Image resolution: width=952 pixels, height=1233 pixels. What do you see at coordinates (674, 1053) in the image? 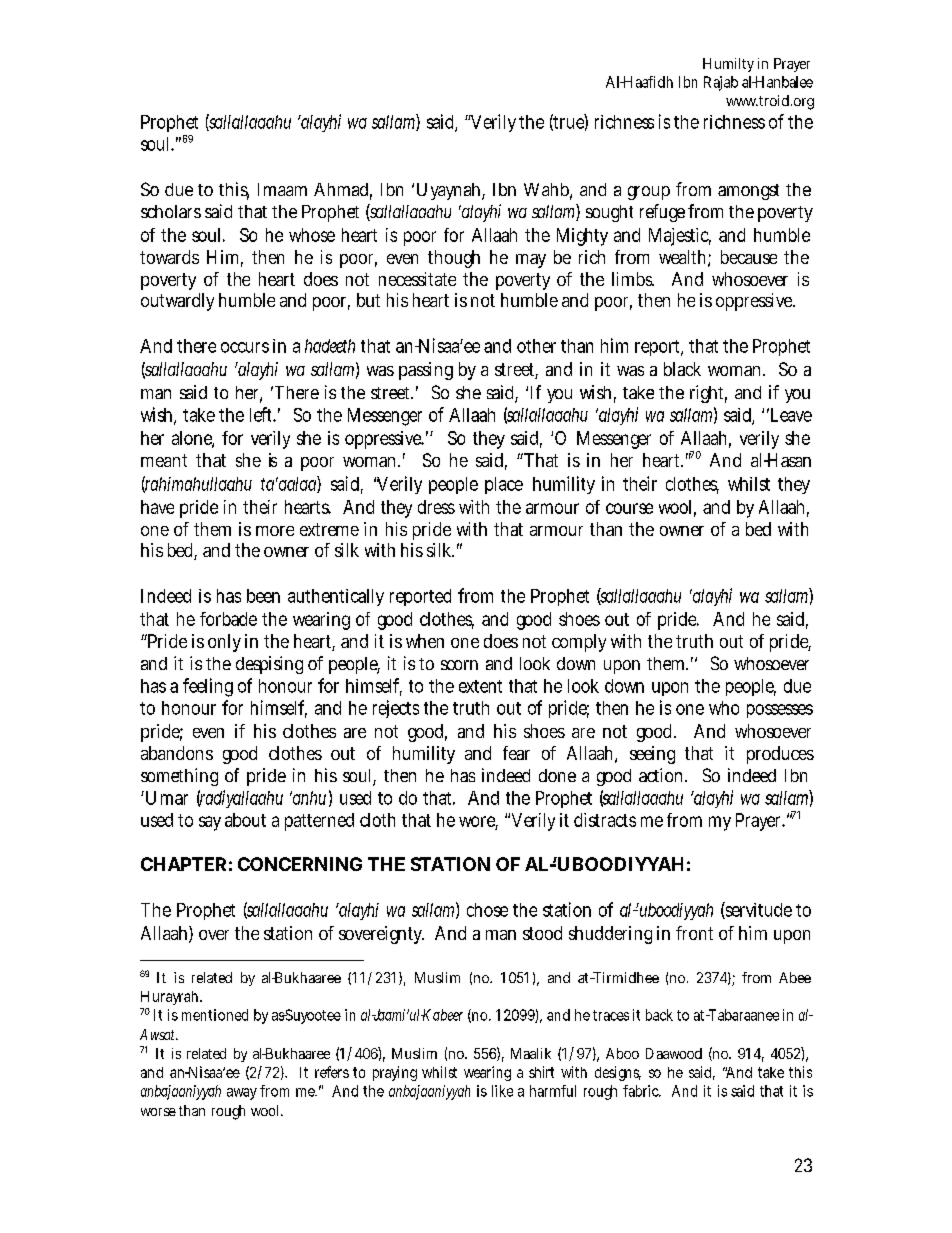
I see `Daawood` at bounding box center [674, 1053].
